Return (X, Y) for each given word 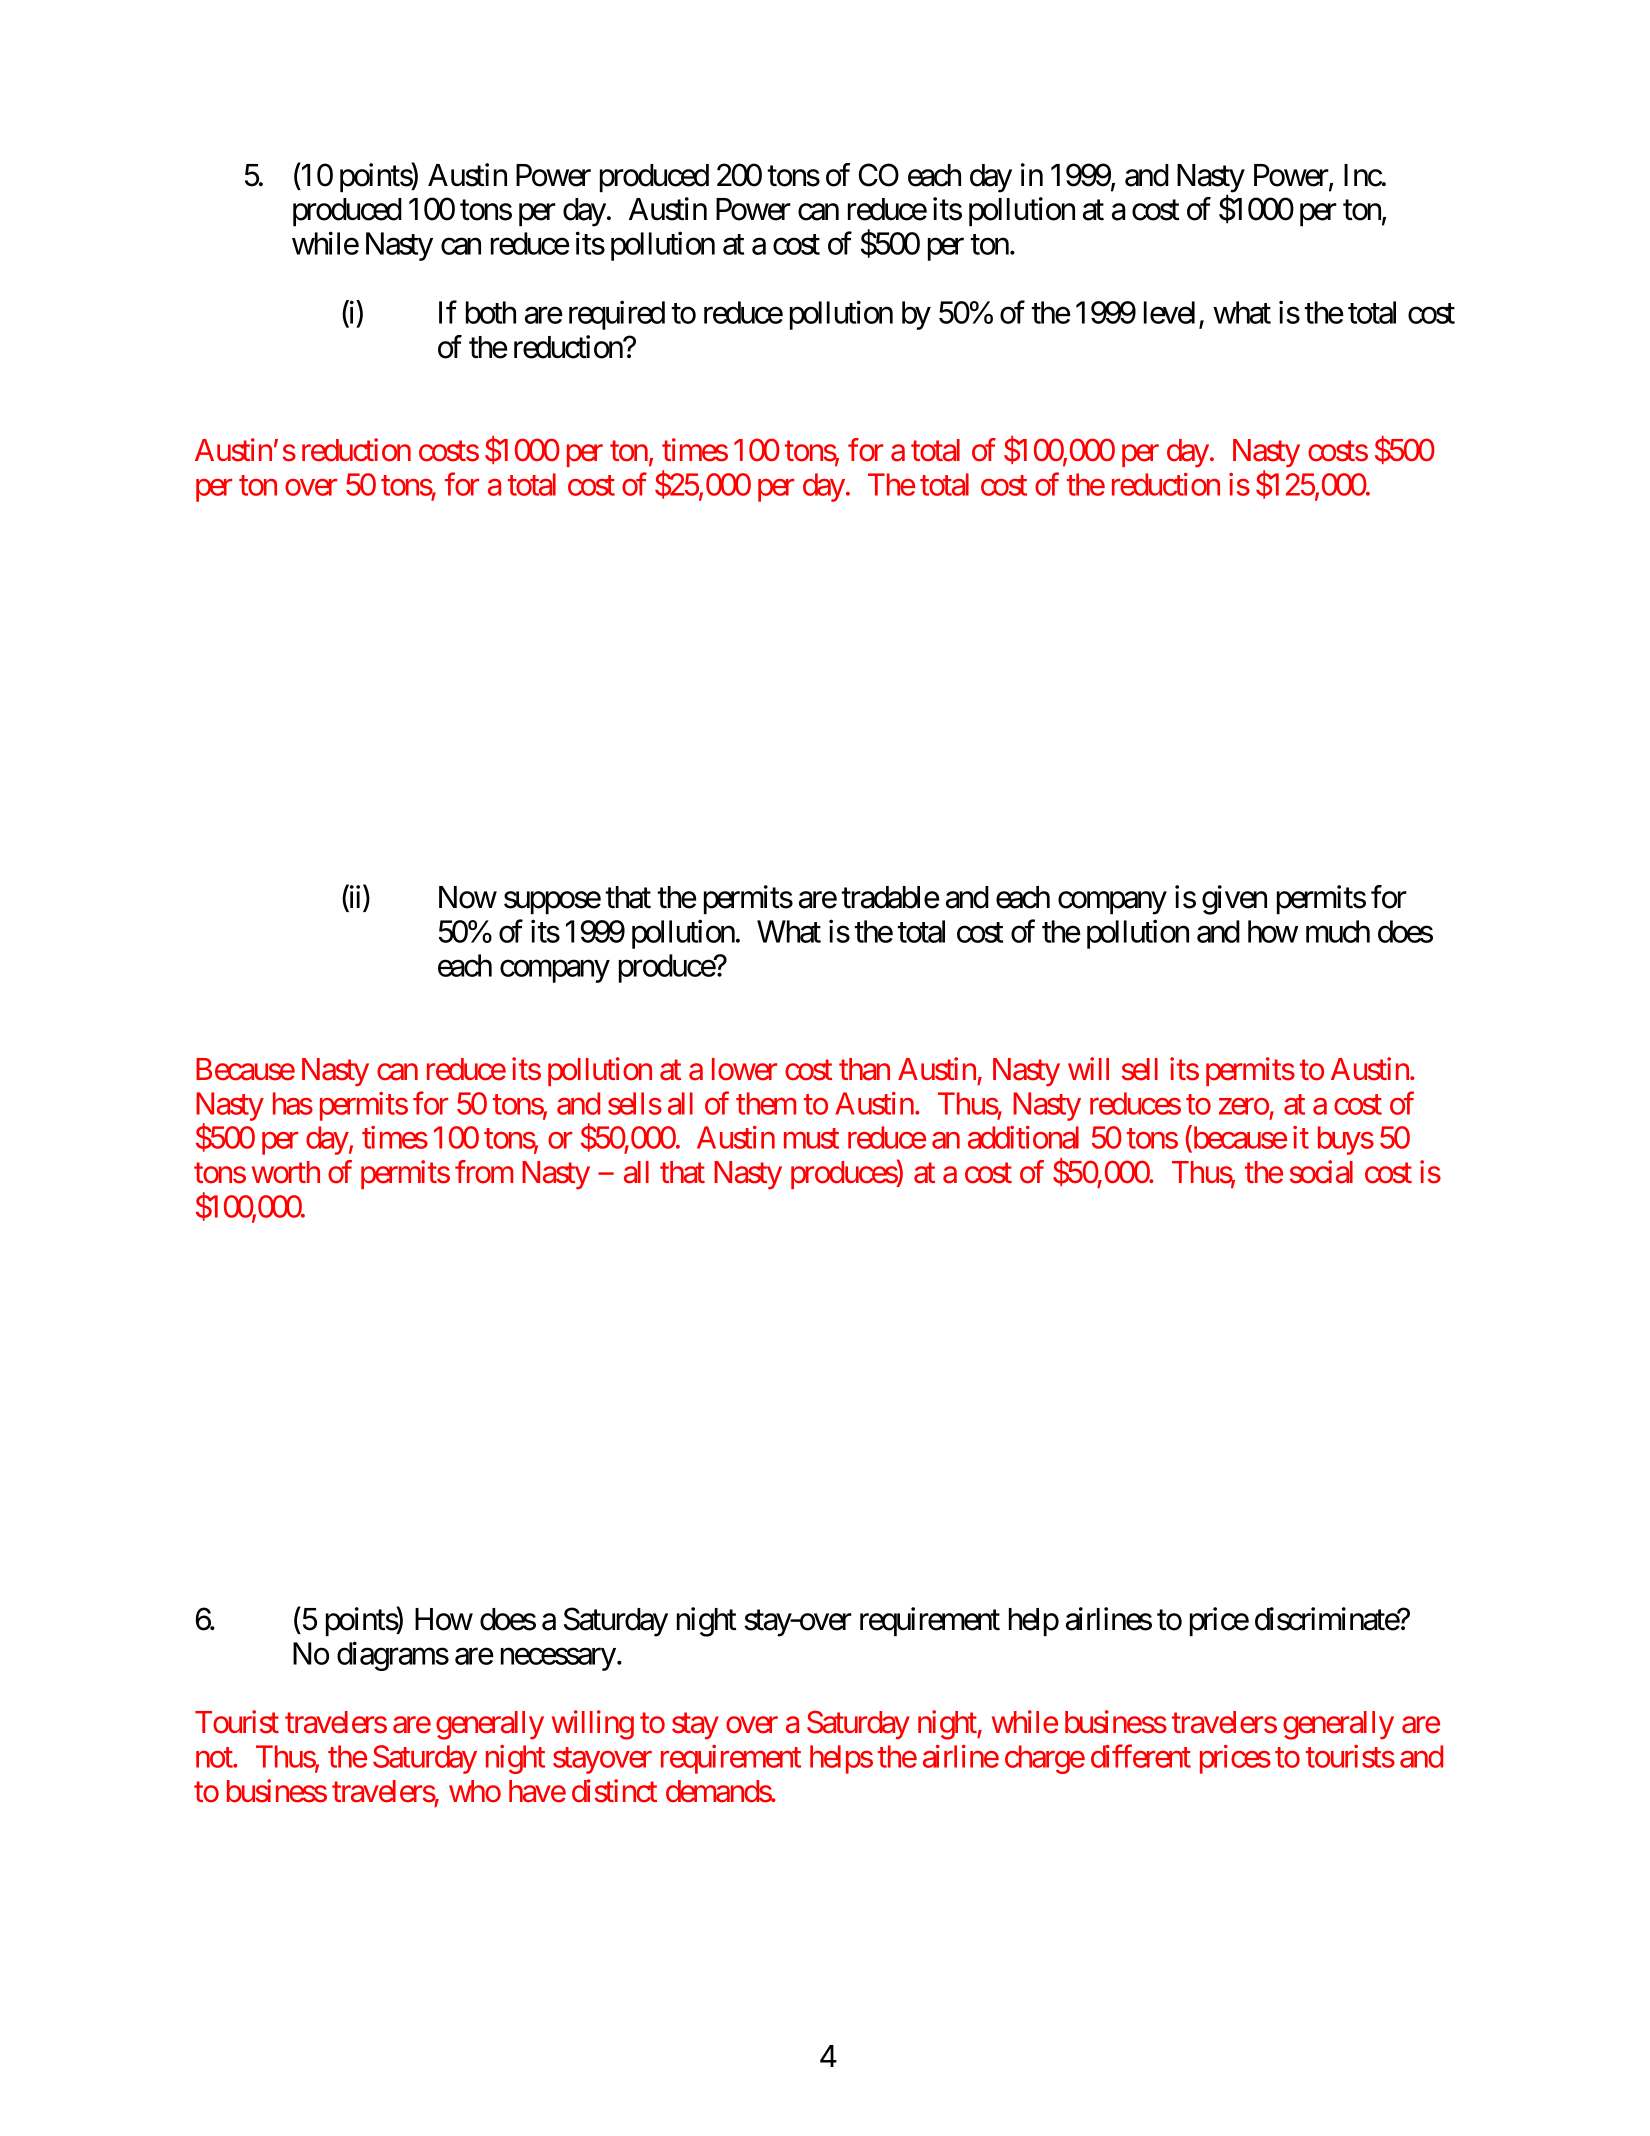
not (215, 1758)
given (1234, 900)
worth (286, 1172)
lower (744, 1069)
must (811, 1139)
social (1321, 1172)
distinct (614, 1791)
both (491, 312)
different (1141, 1756)
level (1169, 312)
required (617, 315)
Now (468, 897)
